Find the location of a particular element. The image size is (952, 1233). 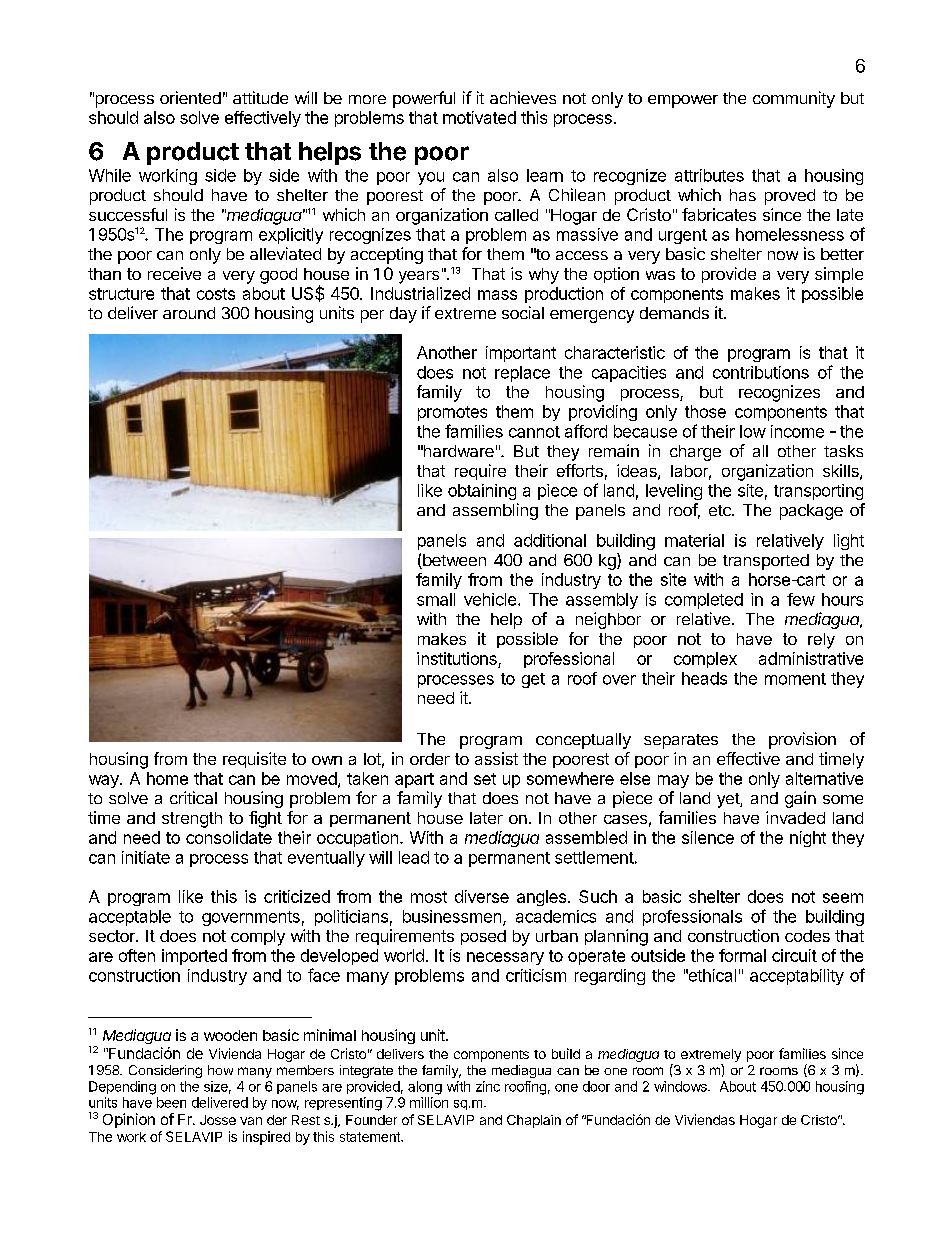

attributes is located at coordinates (709, 175).
